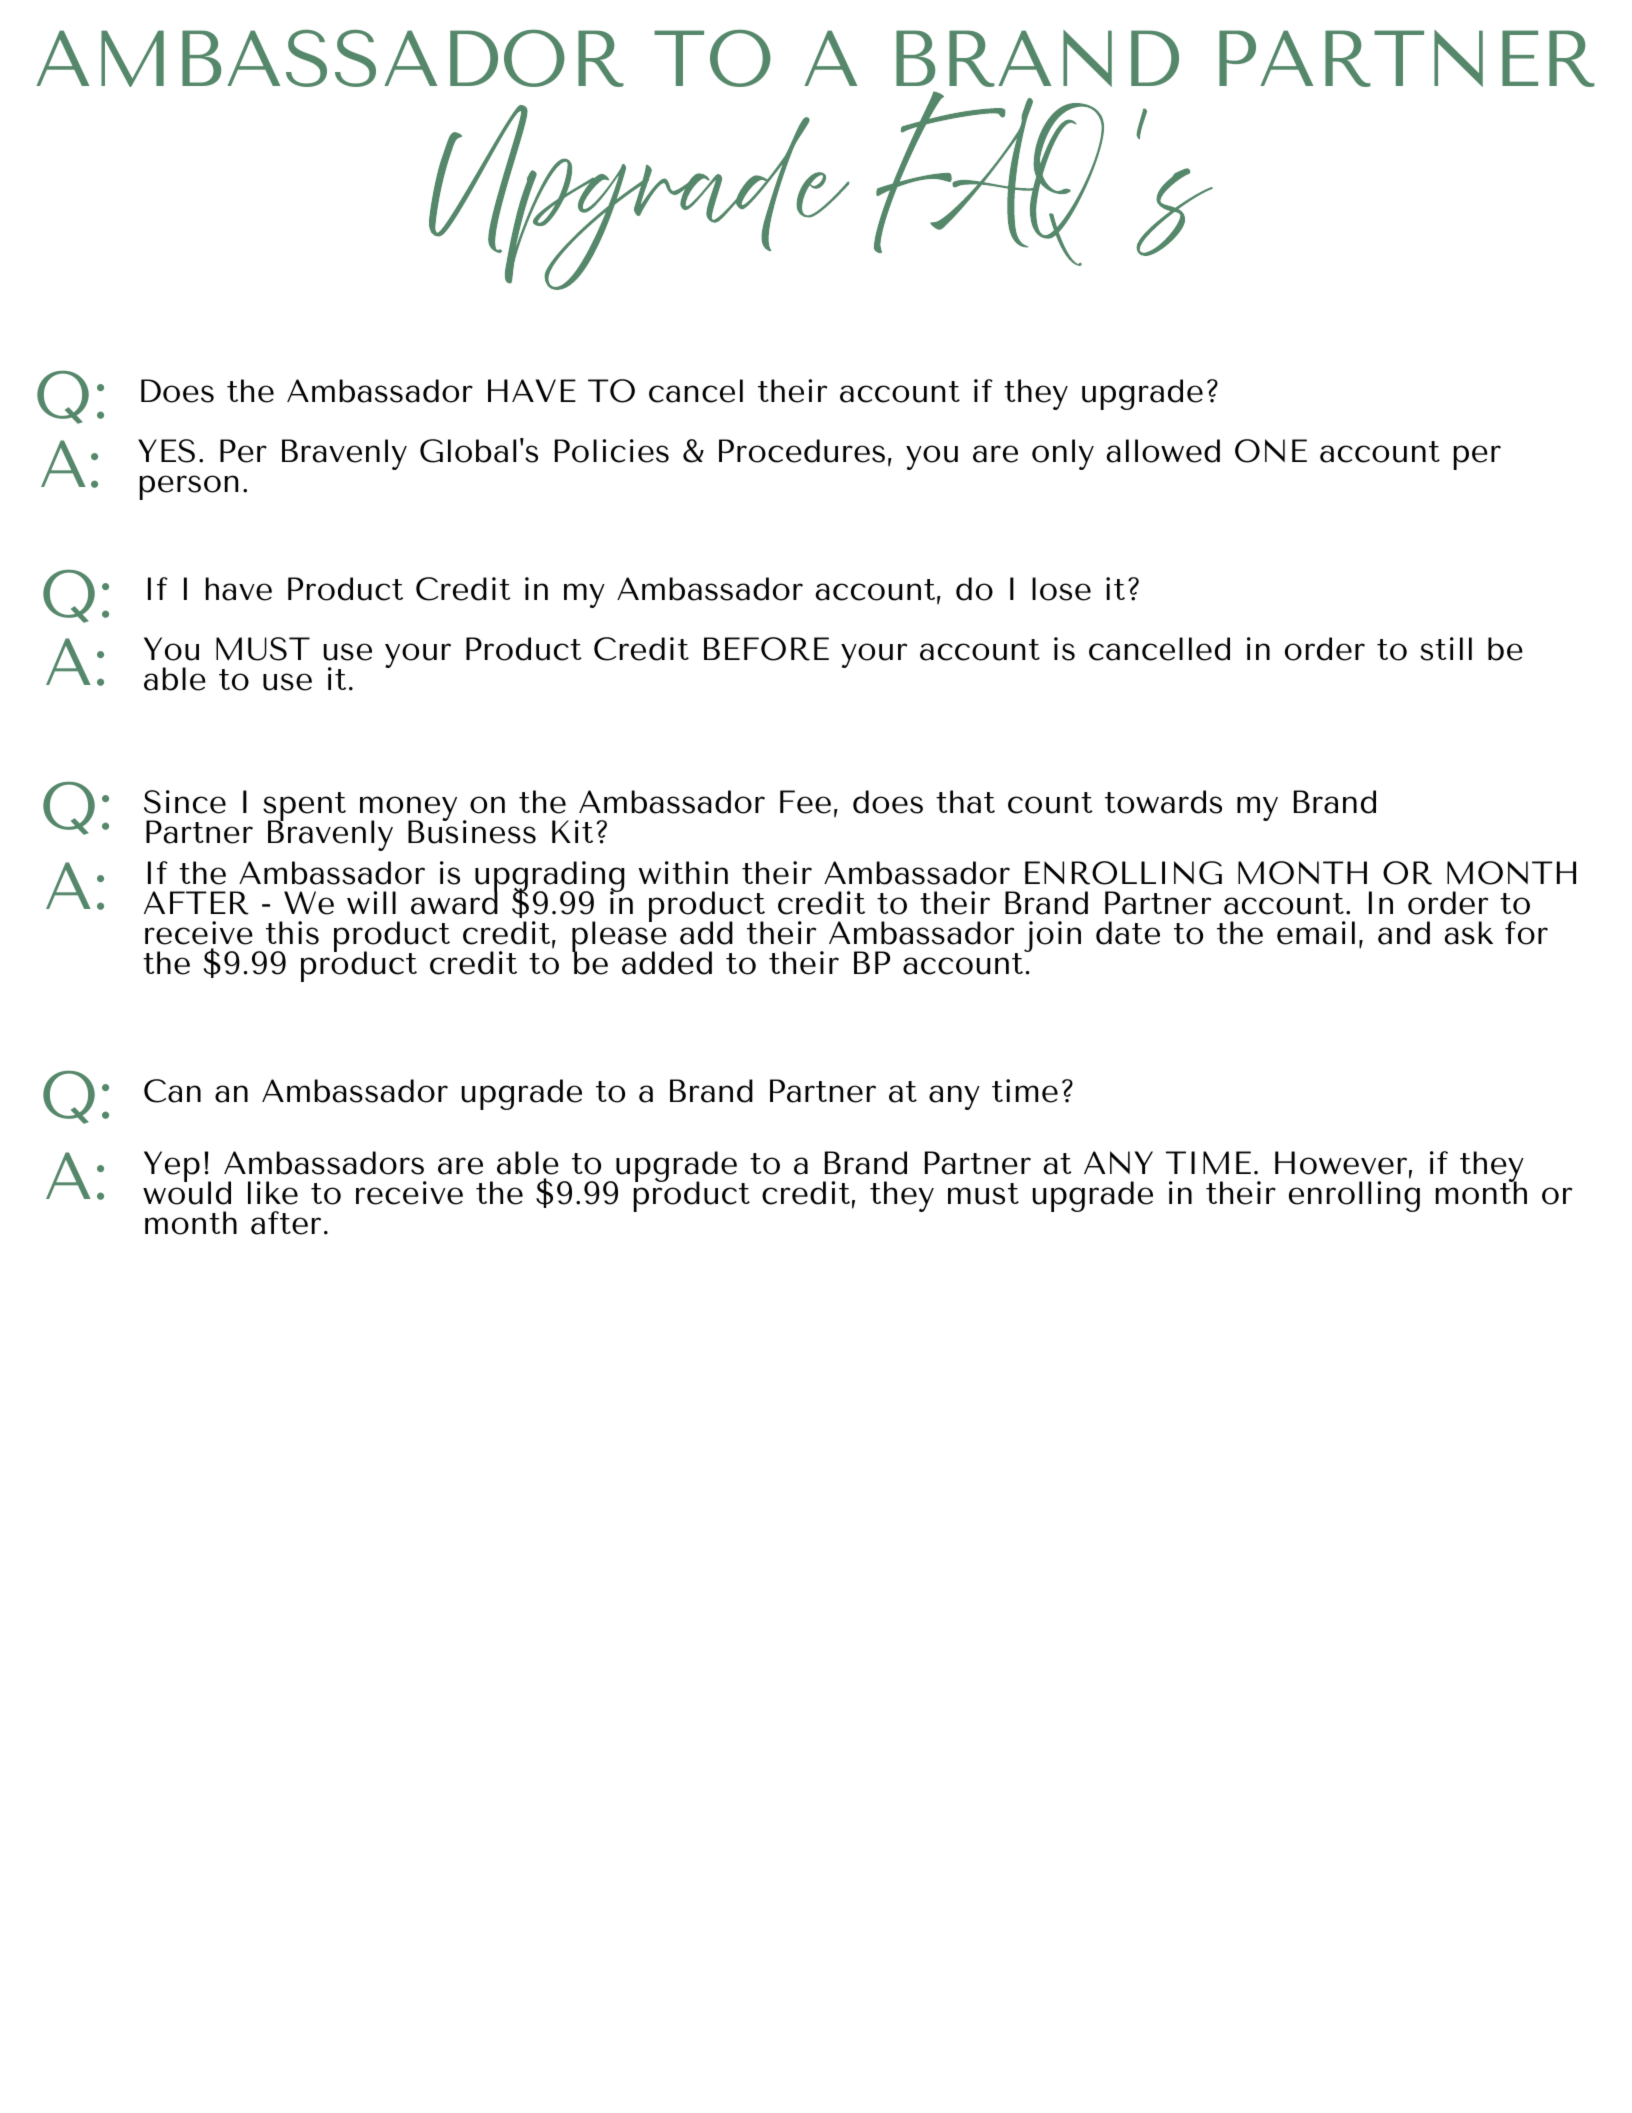 Image resolution: width=1632 pixels, height=2113 pixels. I want to click on FAQ, so click(989, 178).
